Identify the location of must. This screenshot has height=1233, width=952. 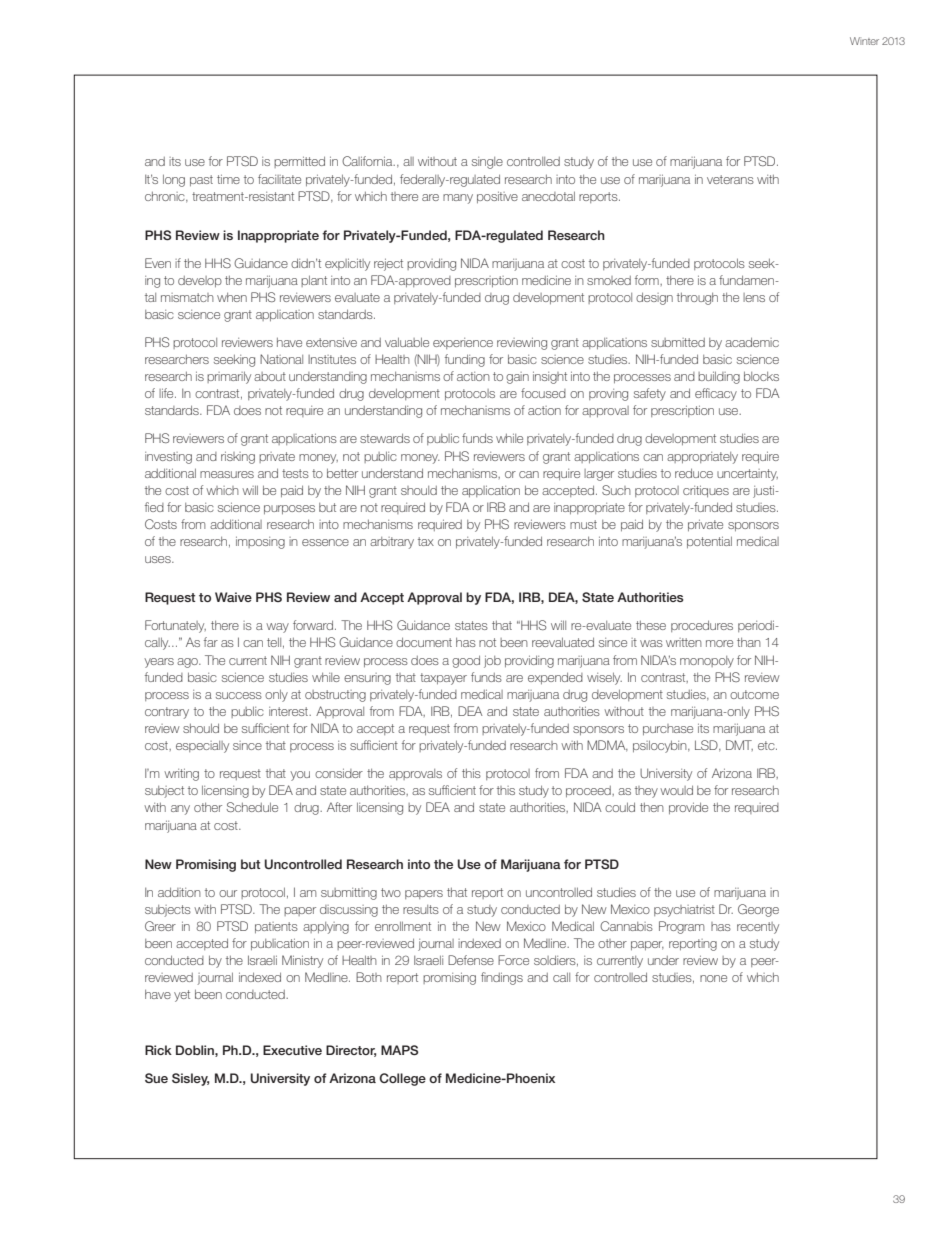
(583, 524).
